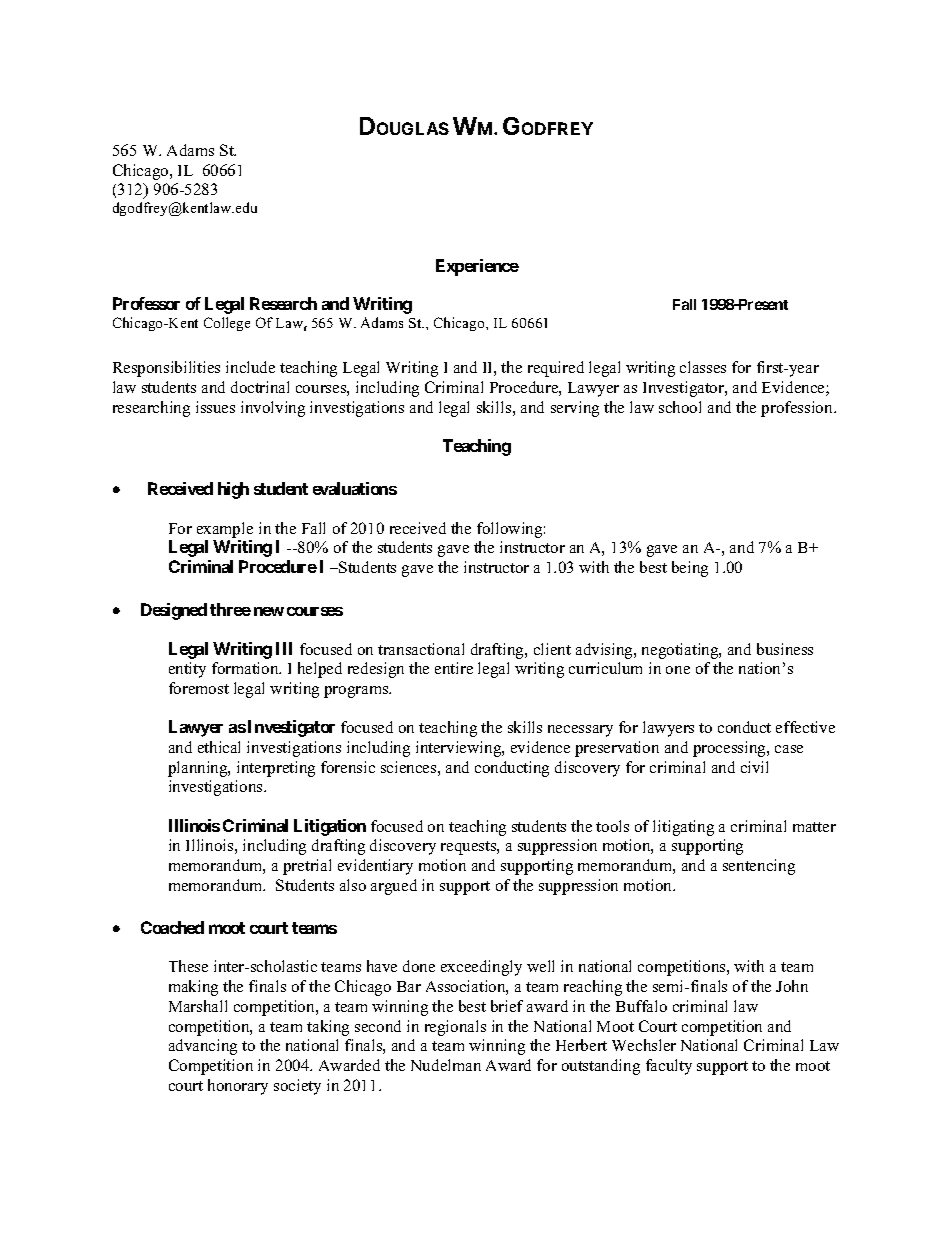 The width and height of the page is (952, 1233). Describe the element at coordinates (246, 668) in the page. I see `formation` at that location.
